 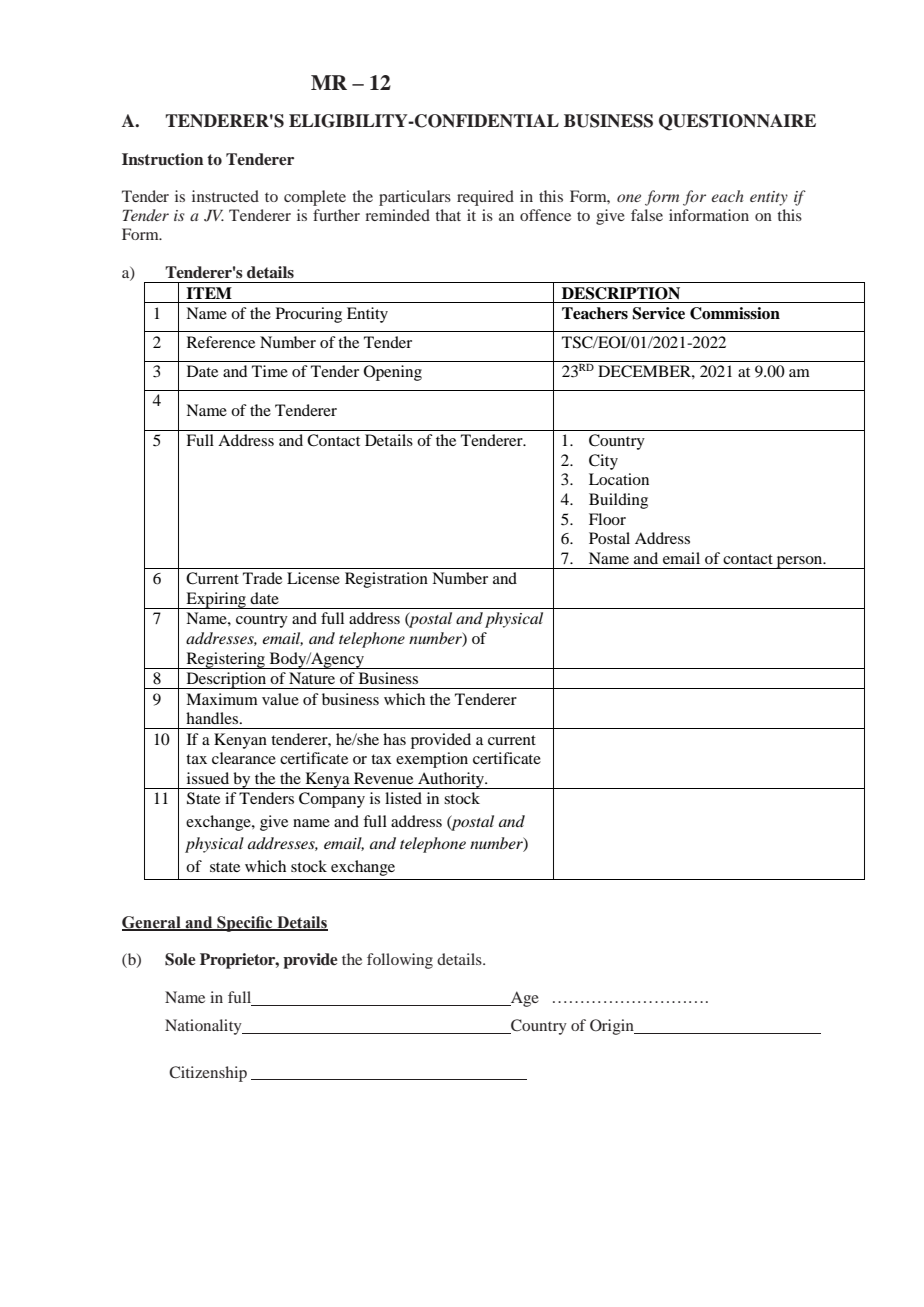 I want to click on instructed, so click(x=225, y=196).
